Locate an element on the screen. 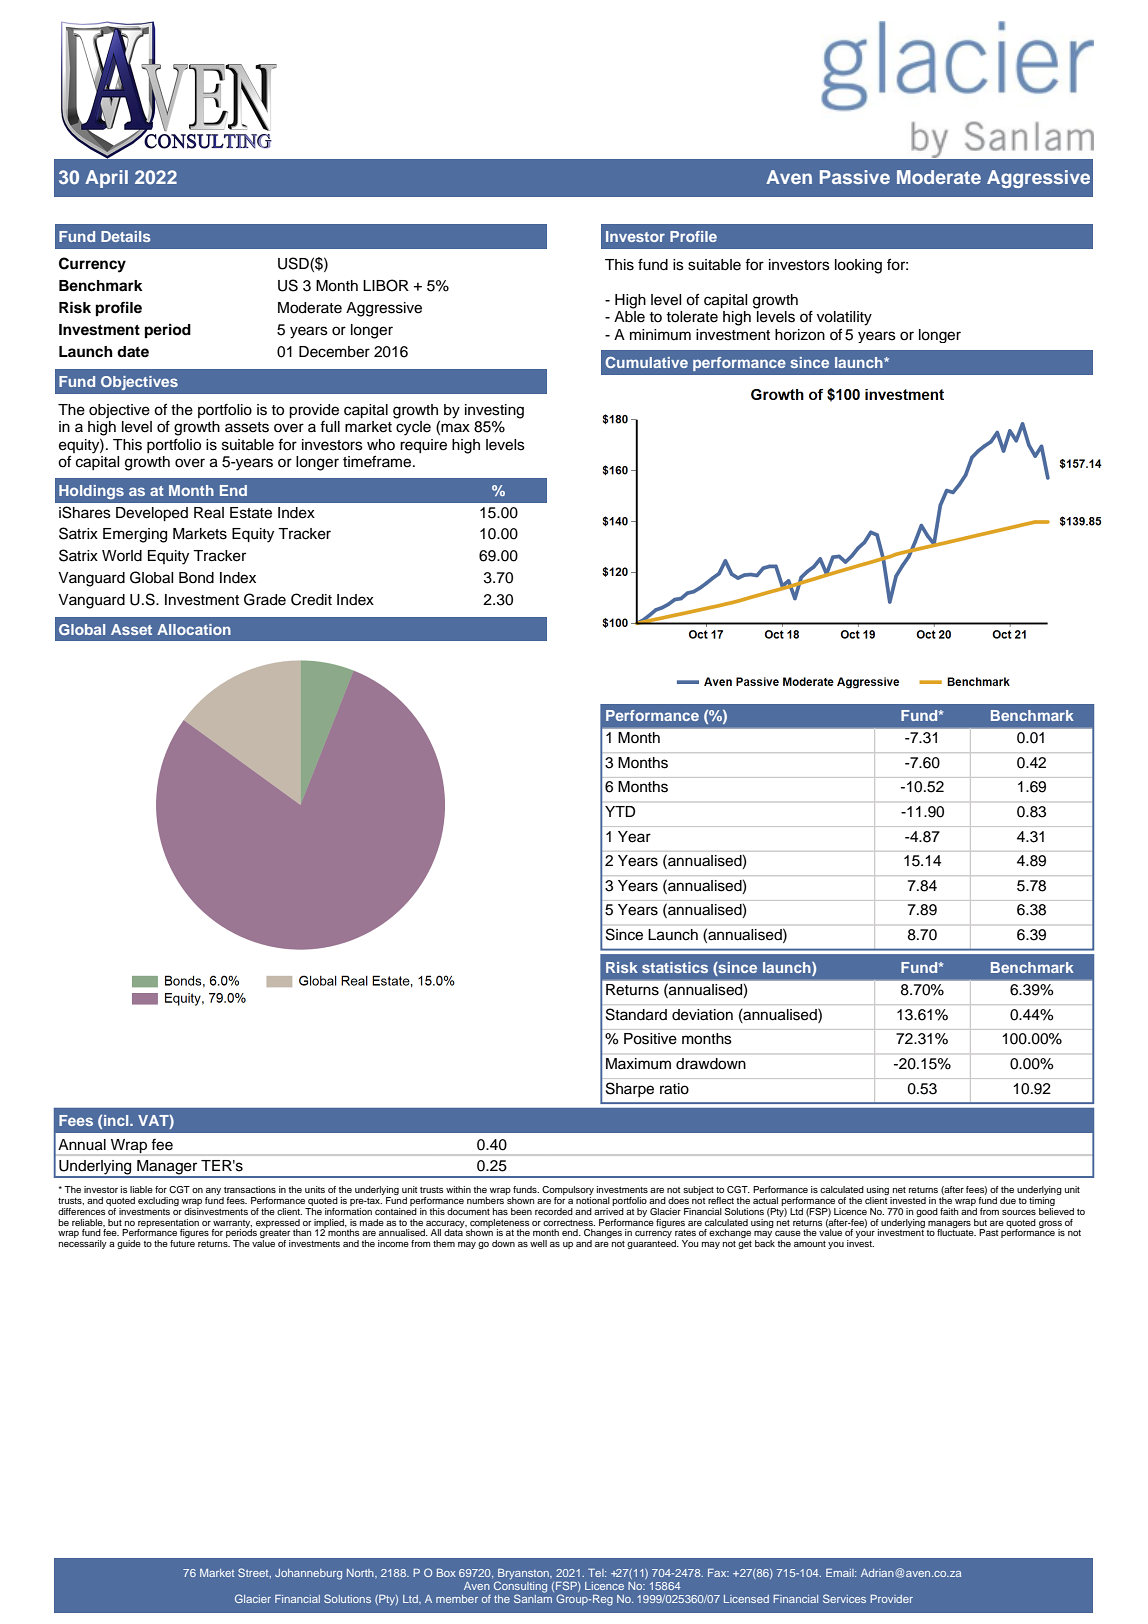  tolerate is located at coordinates (692, 317).
